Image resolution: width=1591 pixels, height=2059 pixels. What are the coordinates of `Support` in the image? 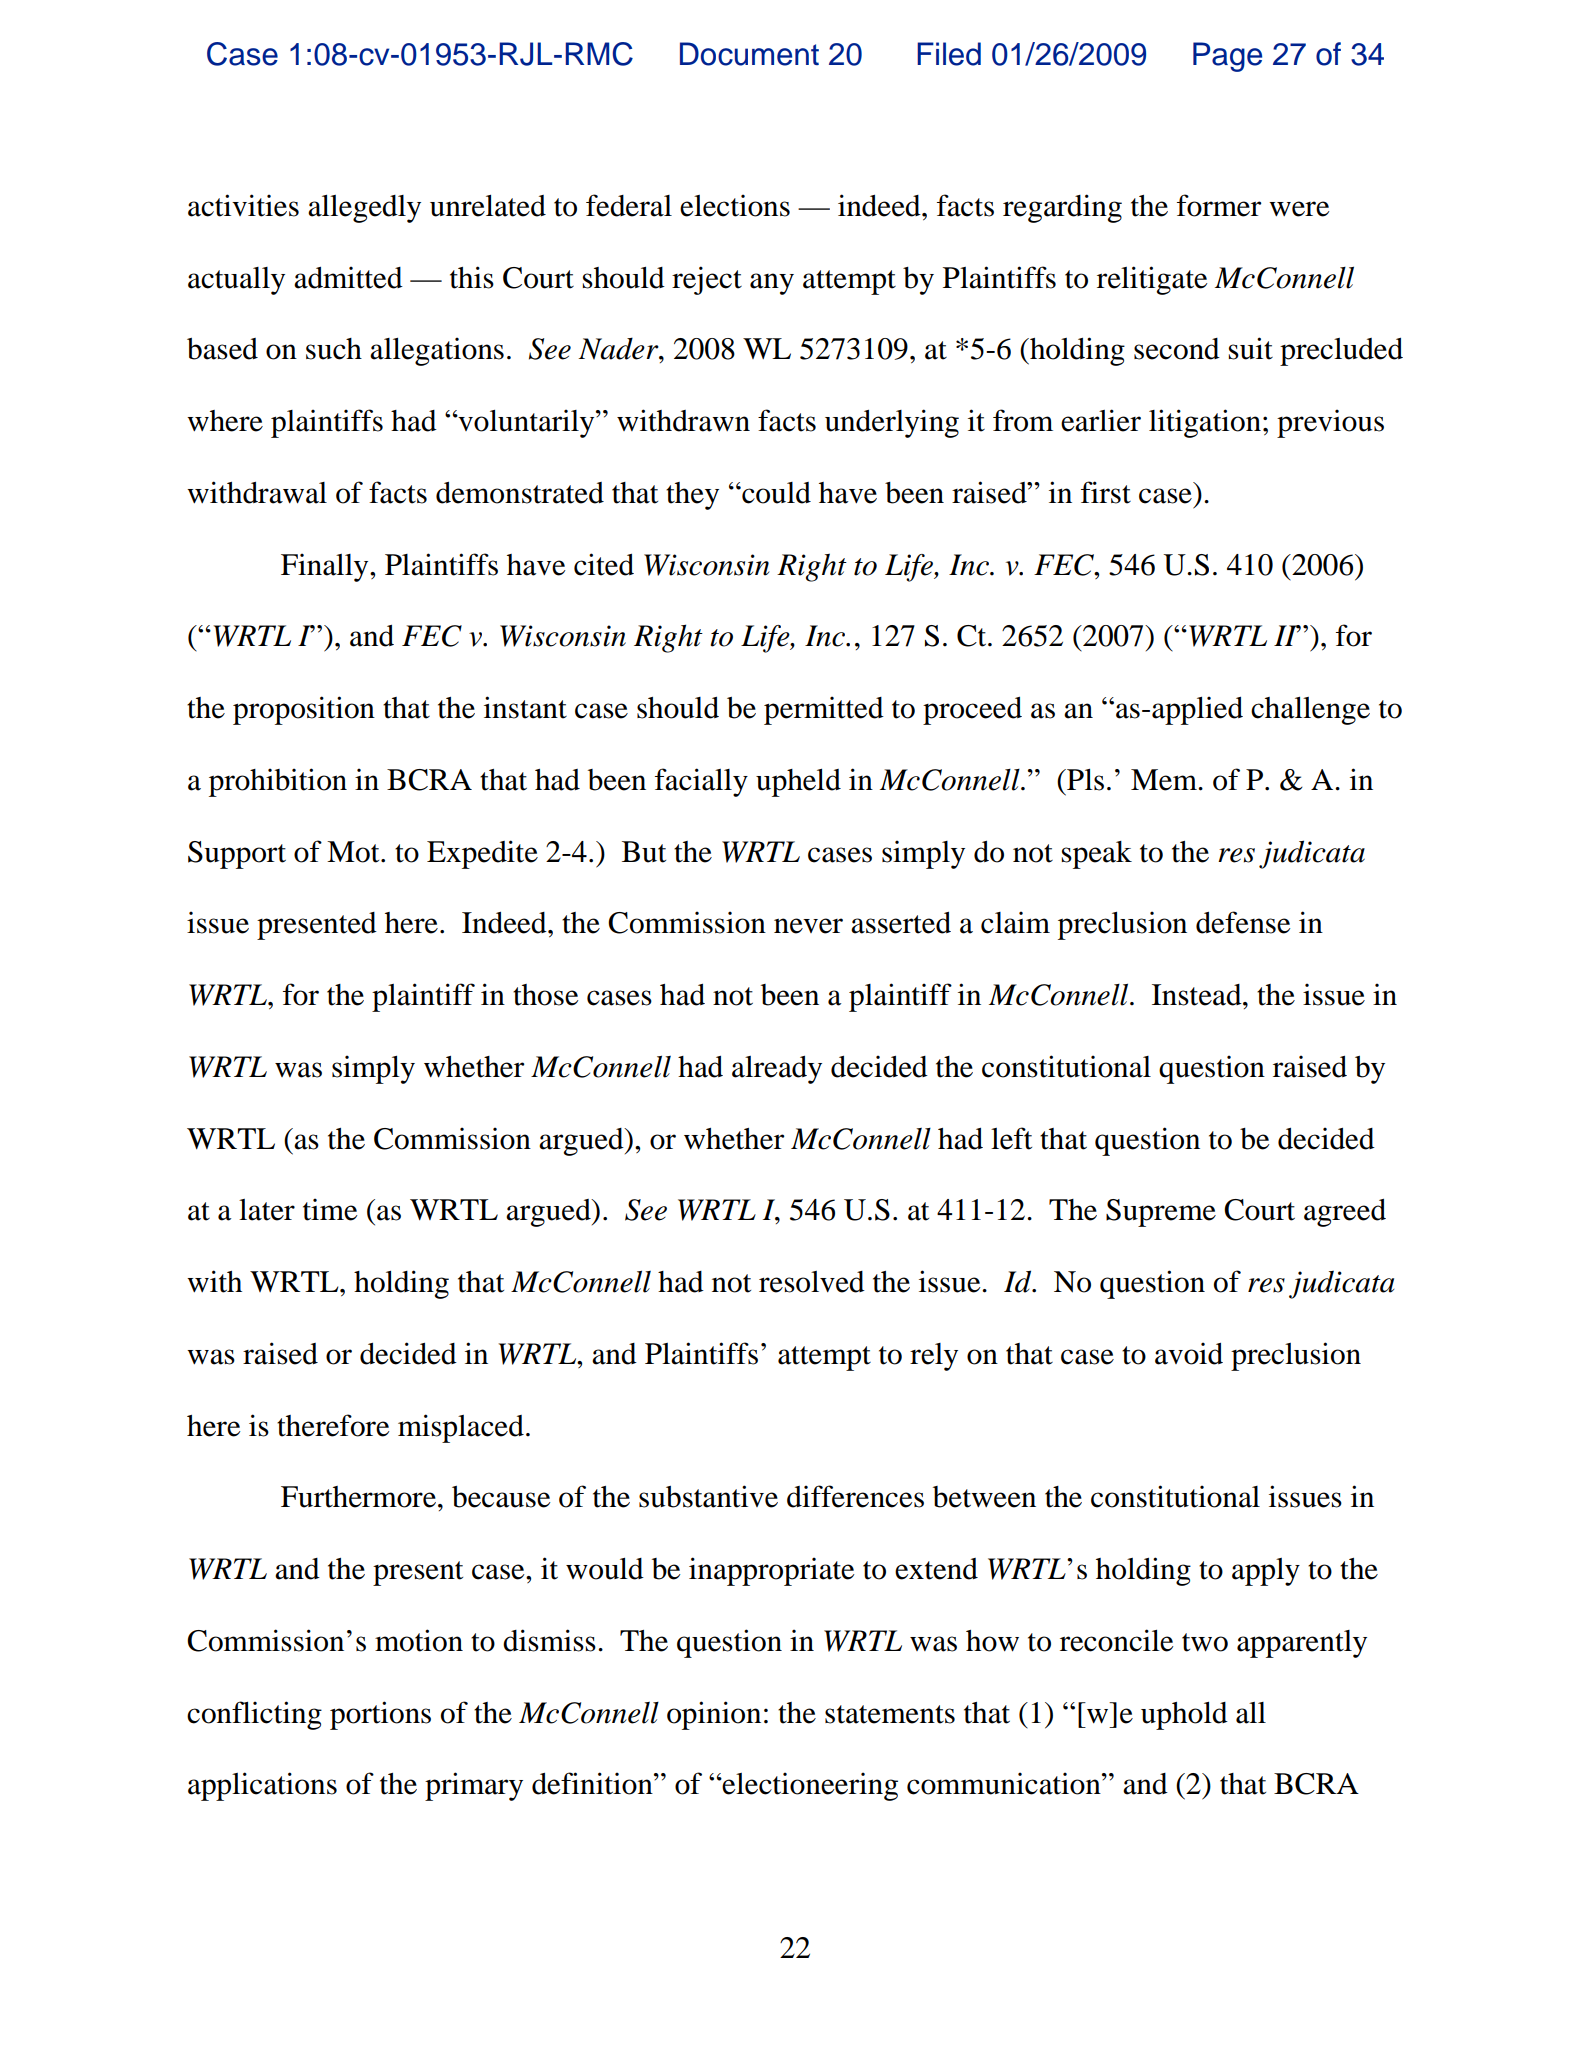 It's located at (237, 855).
